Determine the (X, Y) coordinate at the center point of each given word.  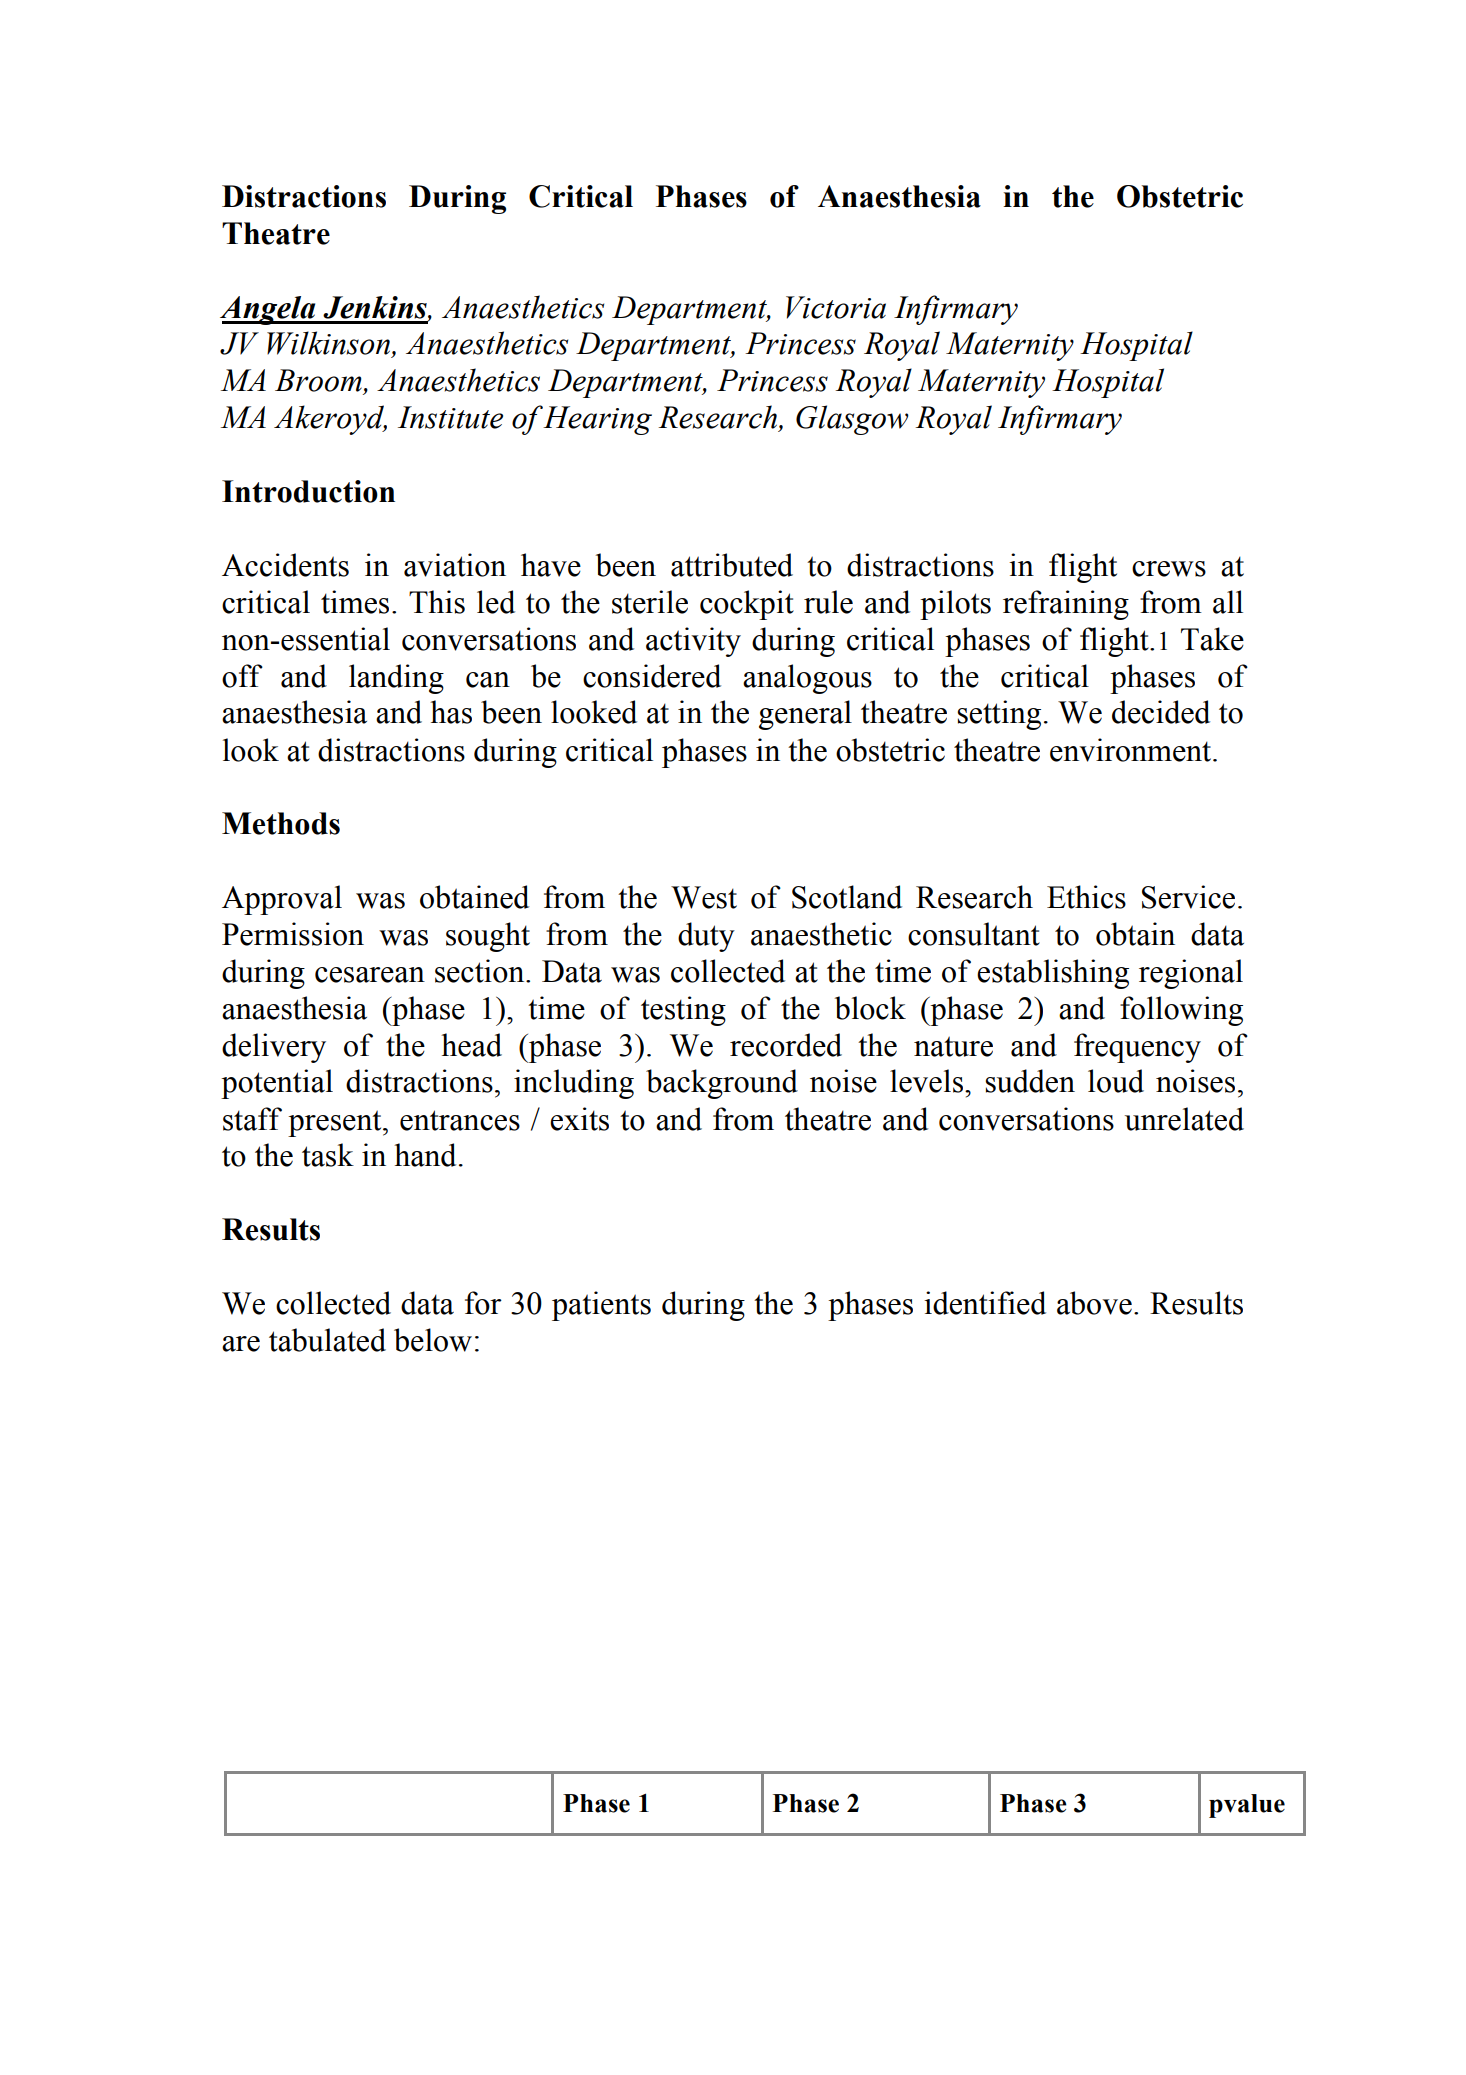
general (805, 715)
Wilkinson (330, 344)
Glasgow (852, 420)
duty (706, 937)
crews (1169, 569)
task (328, 1155)
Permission (293, 934)
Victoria (836, 307)
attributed (732, 565)
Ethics (1086, 897)
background (722, 1084)
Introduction (308, 491)
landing (396, 679)
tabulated (327, 1340)
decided (1161, 712)
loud (1116, 1081)
